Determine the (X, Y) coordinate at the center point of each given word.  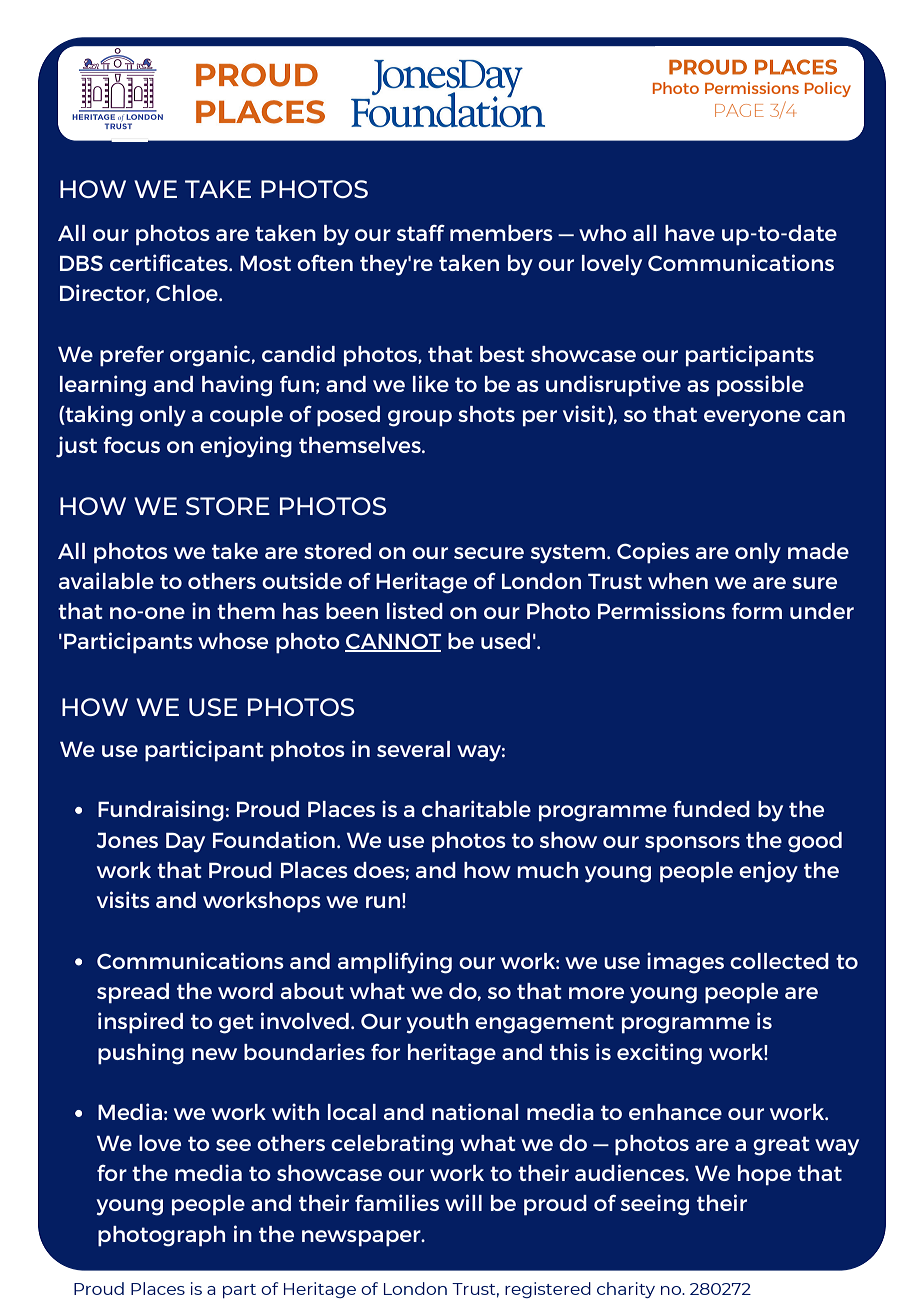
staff (421, 232)
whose (233, 641)
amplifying (395, 963)
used (505, 641)
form (757, 610)
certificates (170, 262)
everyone (752, 418)
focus (131, 444)
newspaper (362, 1238)
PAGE (739, 110)
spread (133, 993)
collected (779, 961)
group (420, 418)
